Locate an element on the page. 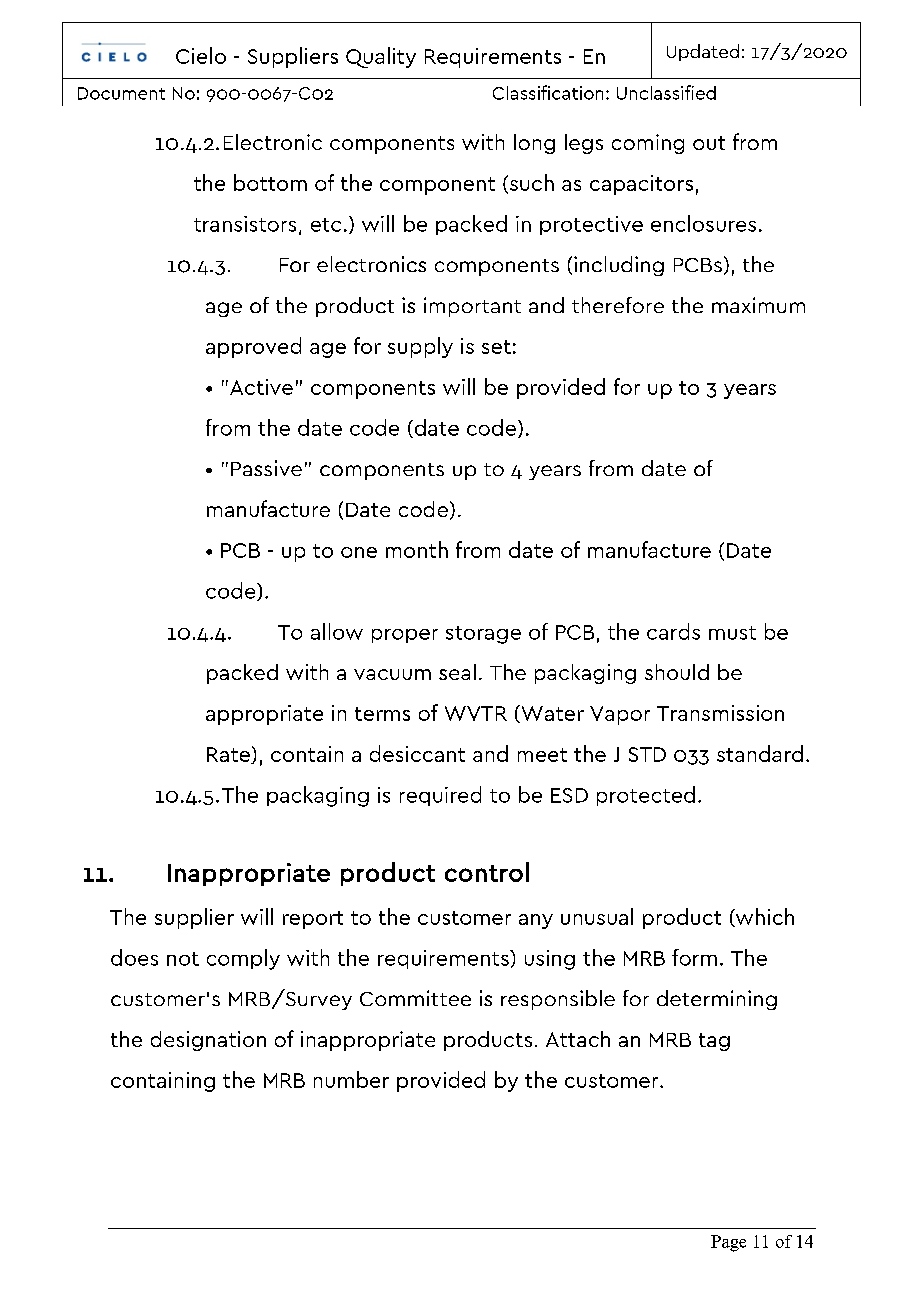  Document is located at coordinates (121, 93).
